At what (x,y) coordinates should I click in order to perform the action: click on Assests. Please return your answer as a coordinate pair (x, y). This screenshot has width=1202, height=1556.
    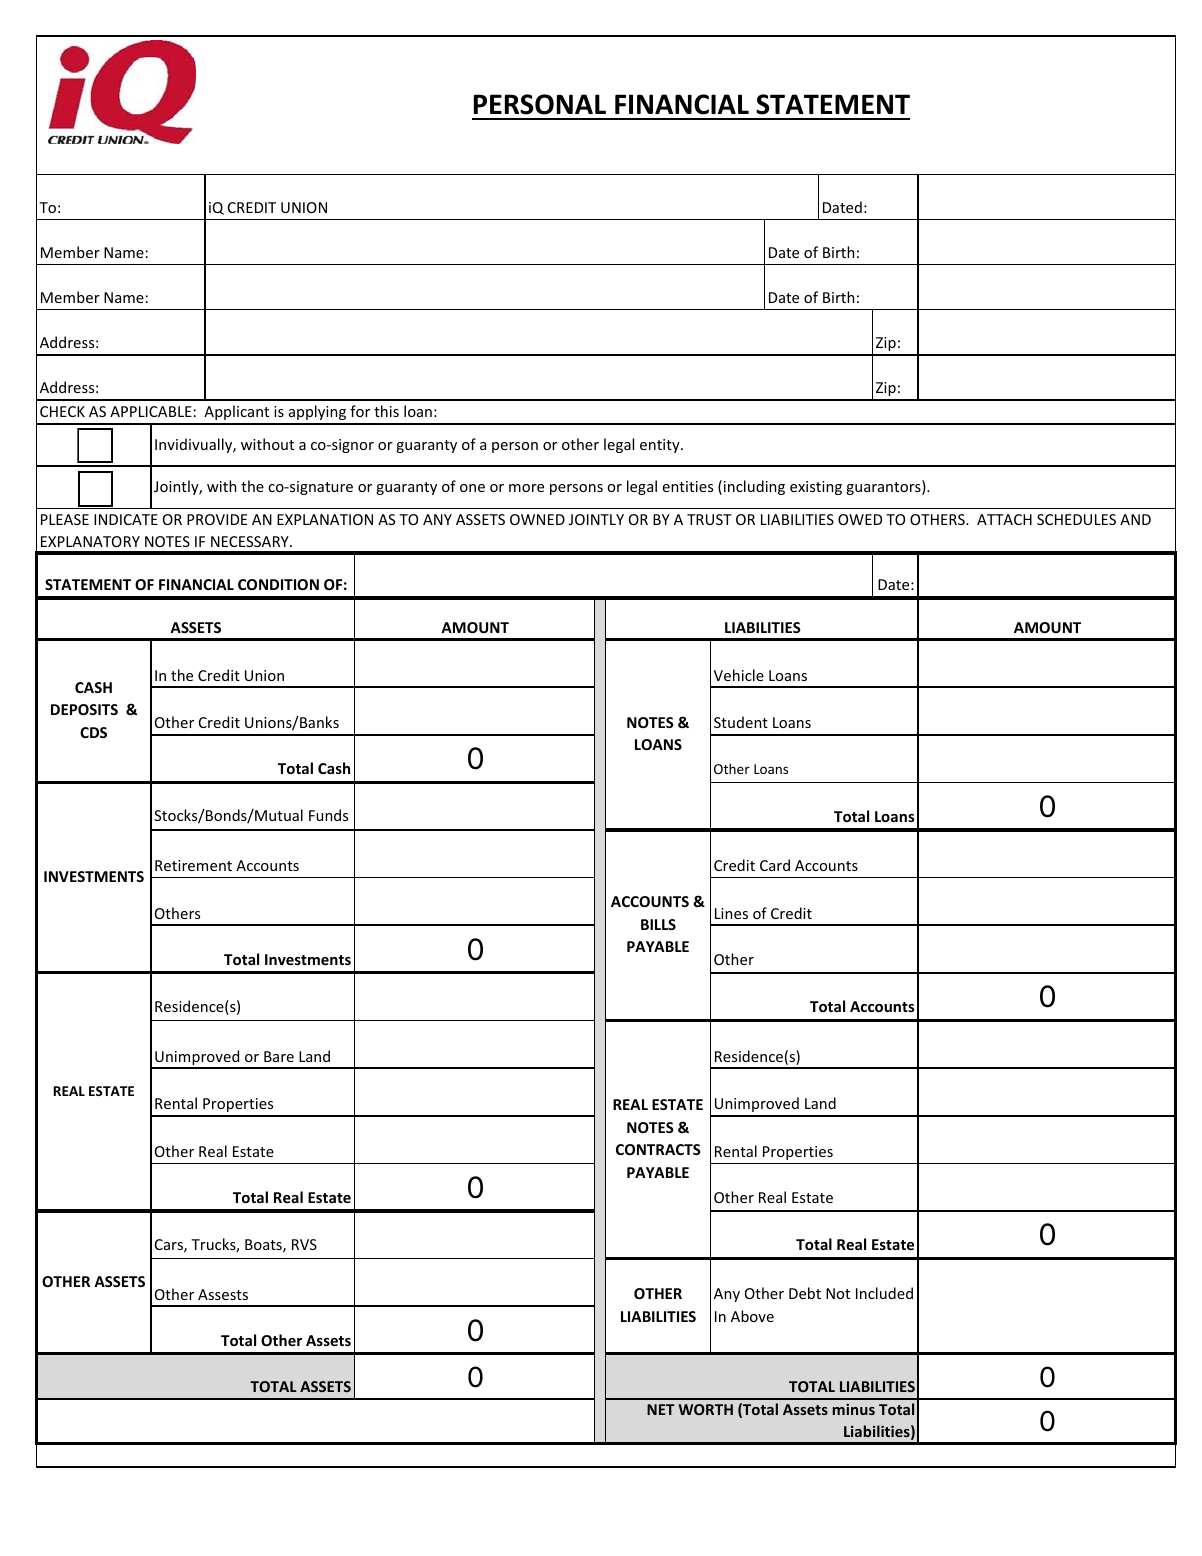
    Looking at the image, I should click on (223, 1294).
